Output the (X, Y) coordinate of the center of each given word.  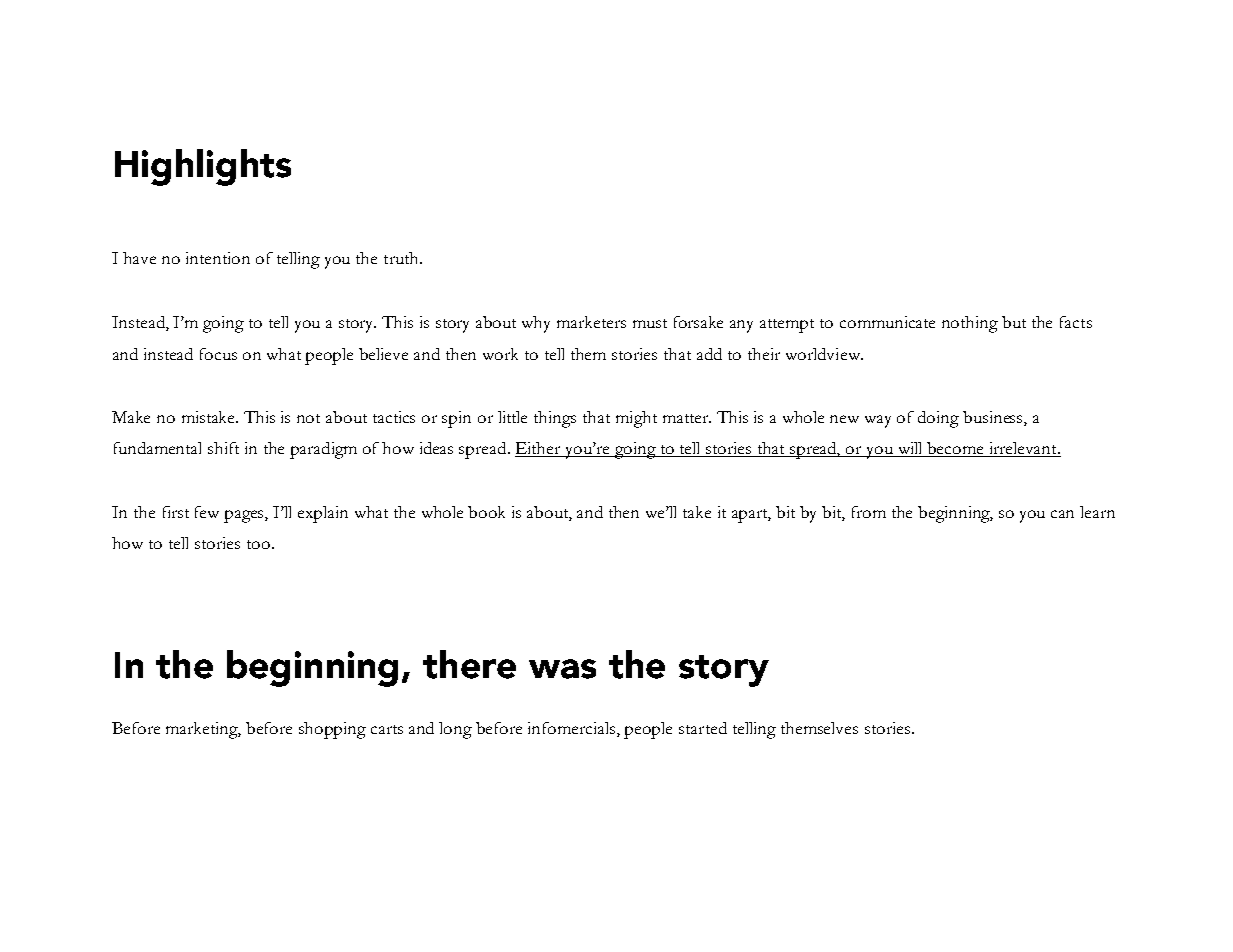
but (1014, 322)
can (1062, 514)
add (709, 354)
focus (218, 354)
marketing (203, 730)
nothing (970, 324)
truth (402, 258)
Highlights (203, 167)
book (486, 512)
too (260, 544)
